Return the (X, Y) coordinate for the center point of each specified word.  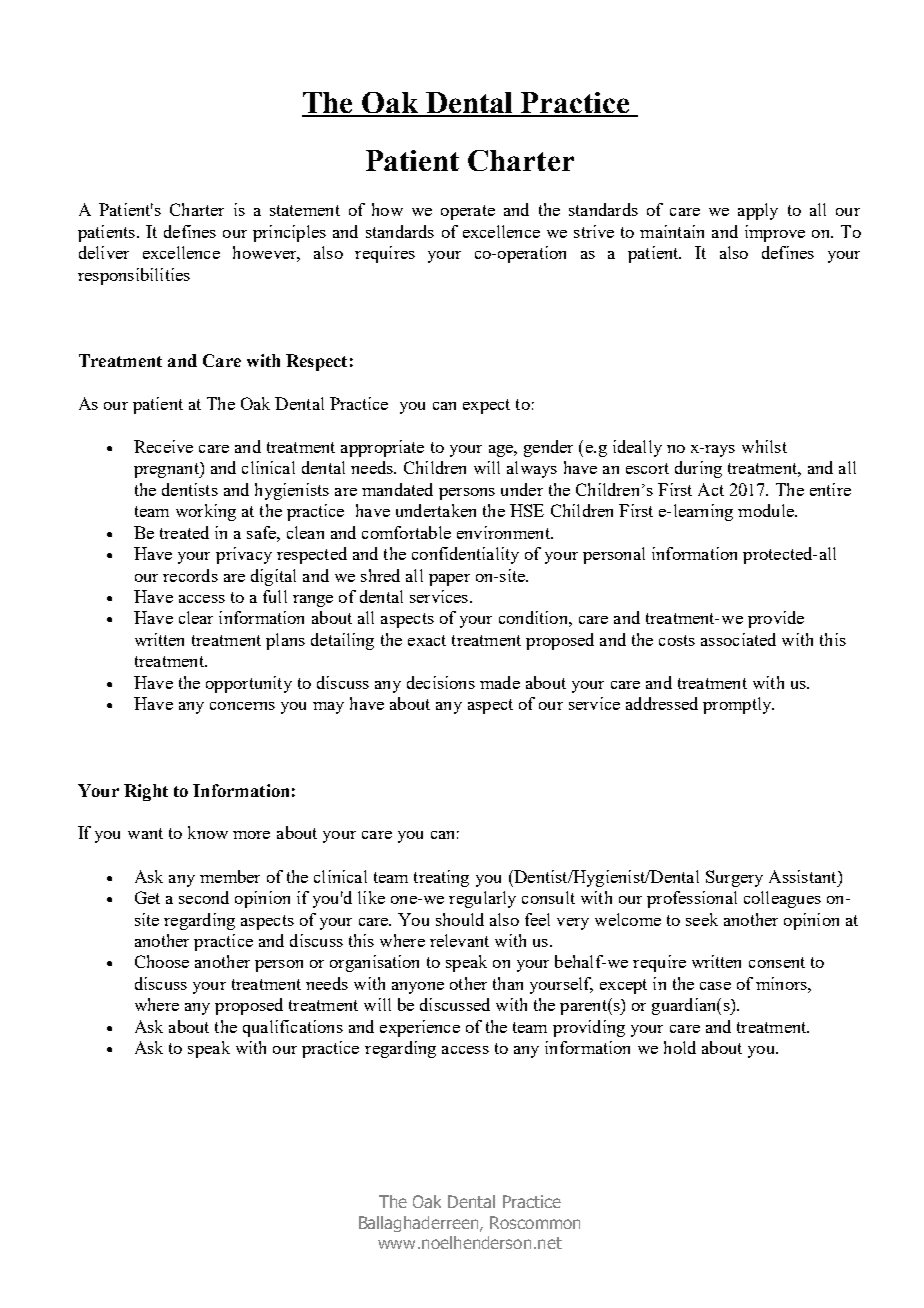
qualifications (293, 1028)
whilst (764, 446)
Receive (163, 446)
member (230, 876)
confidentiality (465, 555)
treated (184, 532)
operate (468, 212)
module (767, 510)
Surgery (734, 878)
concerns (242, 706)
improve (775, 233)
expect (486, 406)
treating (441, 878)
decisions (441, 682)
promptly (738, 705)
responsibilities (134, 276)
